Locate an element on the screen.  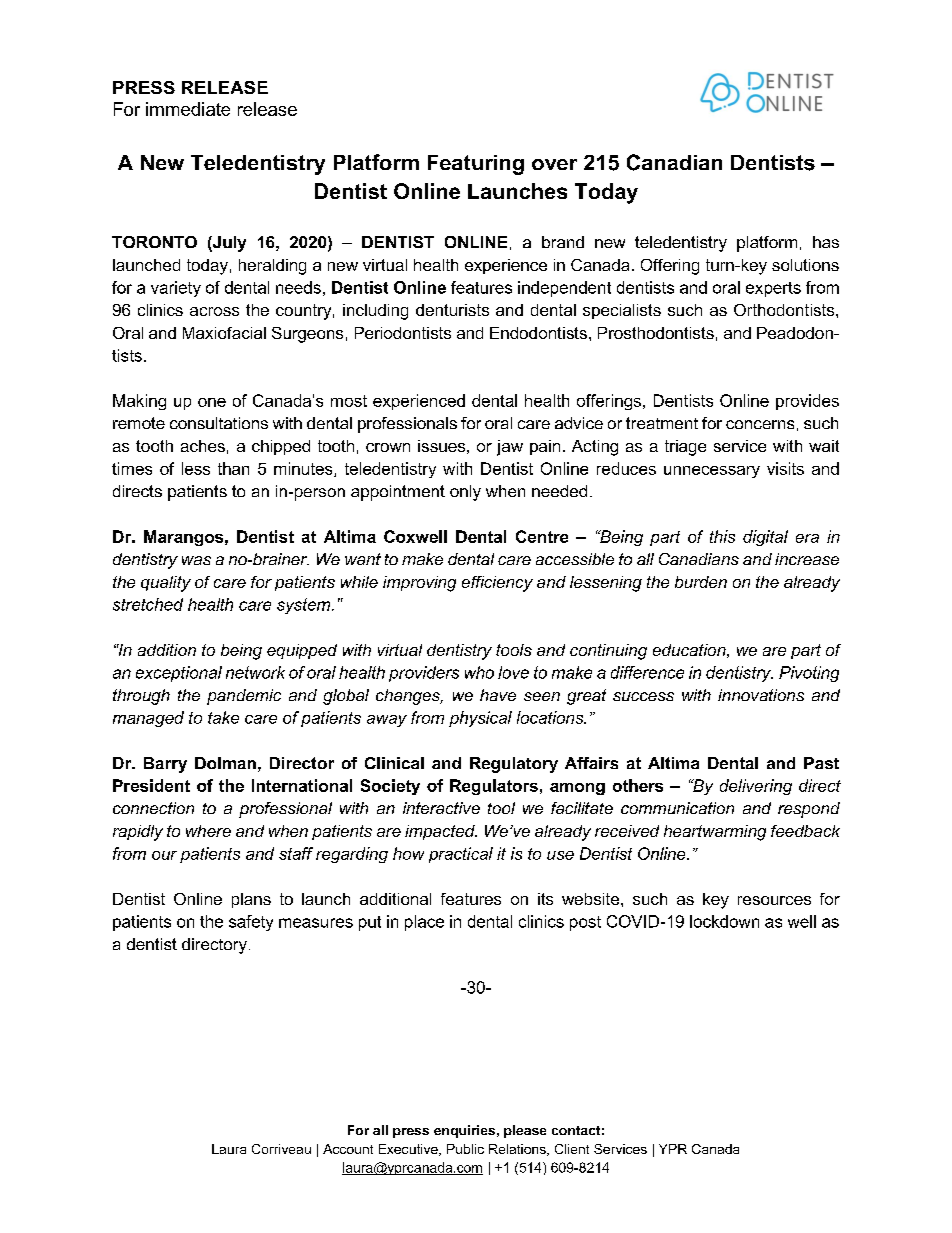
Account is located at coordinates (348, 1149).
